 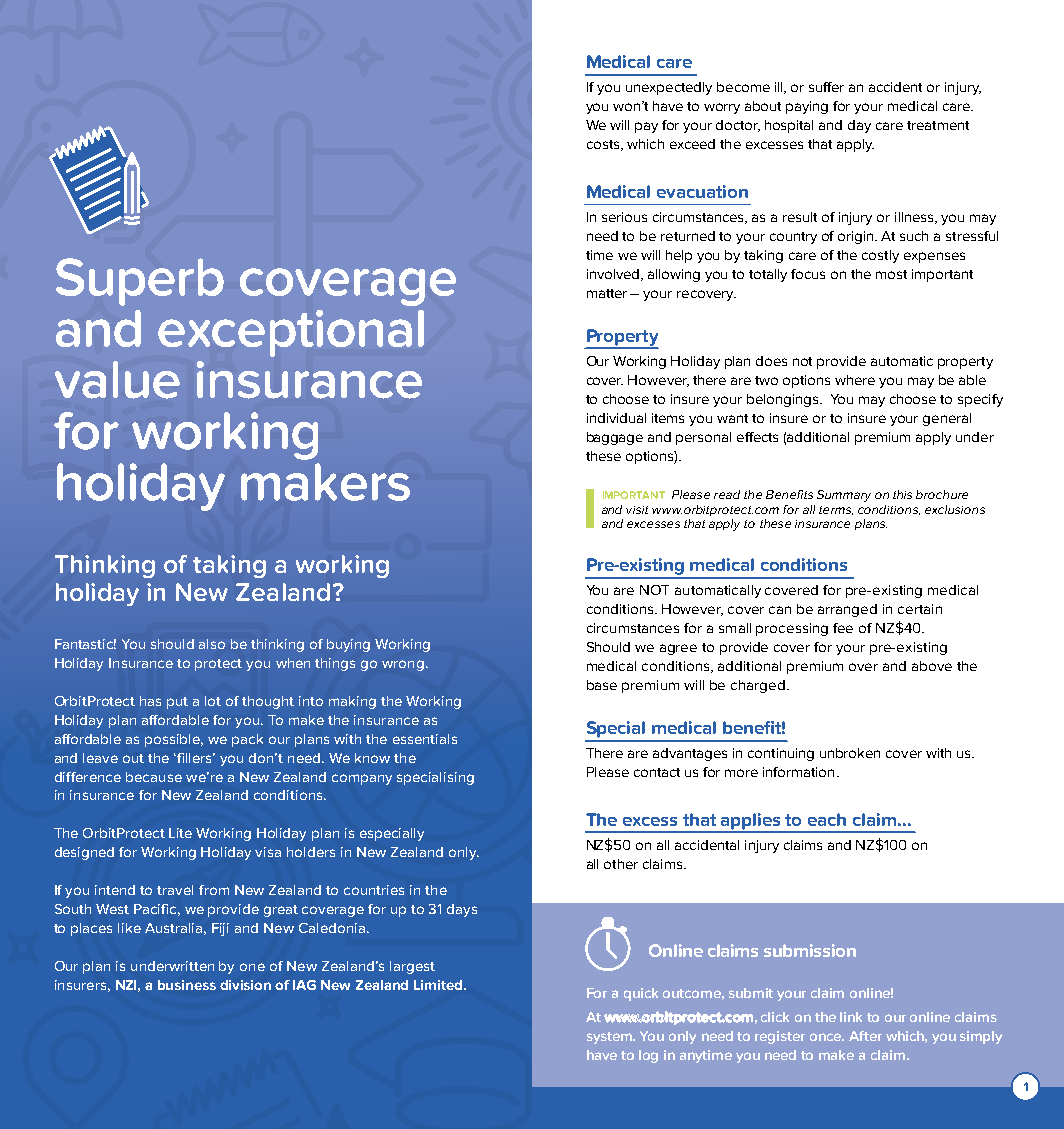 I want to click on where, so click(x=855, y=380).
